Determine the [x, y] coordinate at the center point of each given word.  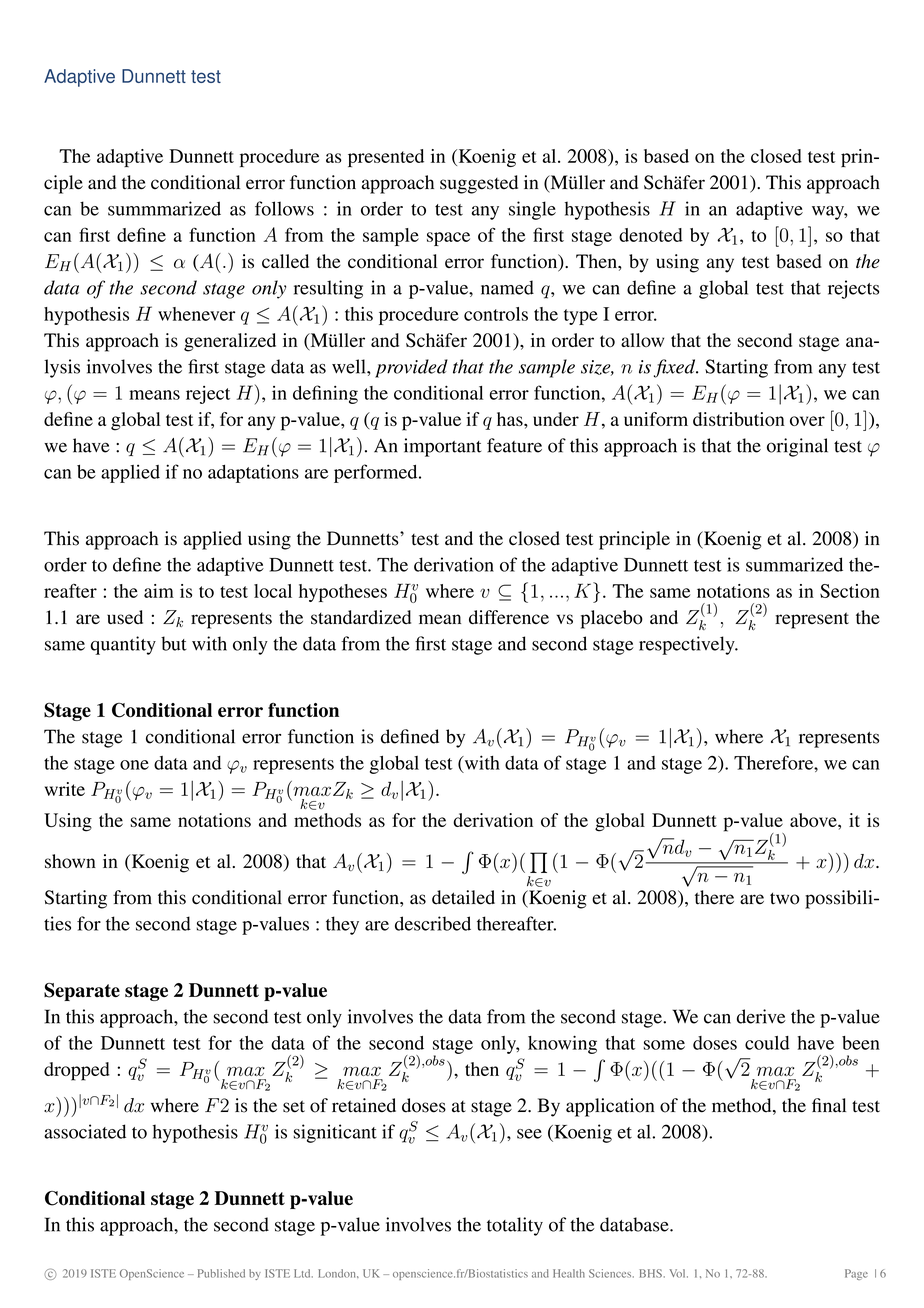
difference [509, 617]
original [797, 447]
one [134, 765]
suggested [479, 184]
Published [221, 1273]
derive [761, 1016]
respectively [688, 645]
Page [856, 1274]
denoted [651, 235]
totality [515, 1226]
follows [284, 208]
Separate [82, 992]
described [433, 923]
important [442, 447]
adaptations [253, 473]
